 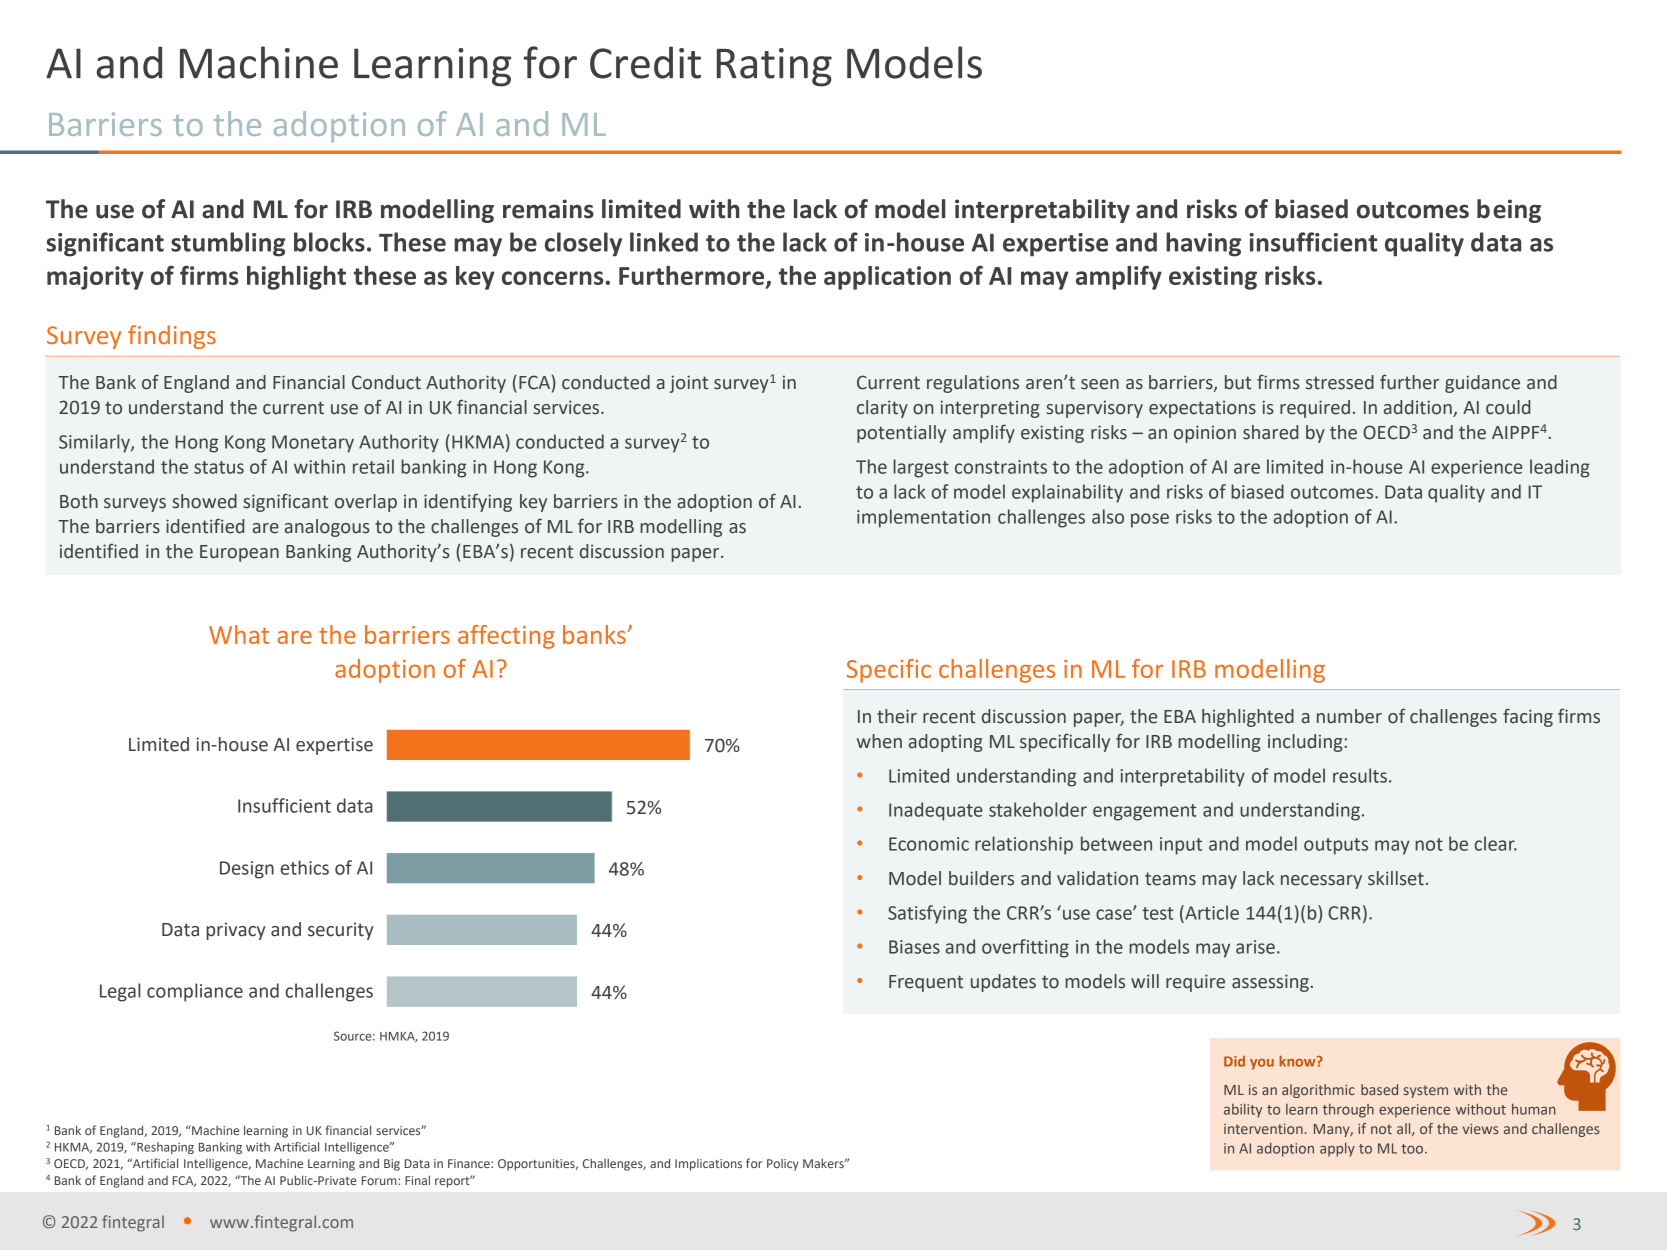 I want to click on stressed, so click(x=1340, y=382).
